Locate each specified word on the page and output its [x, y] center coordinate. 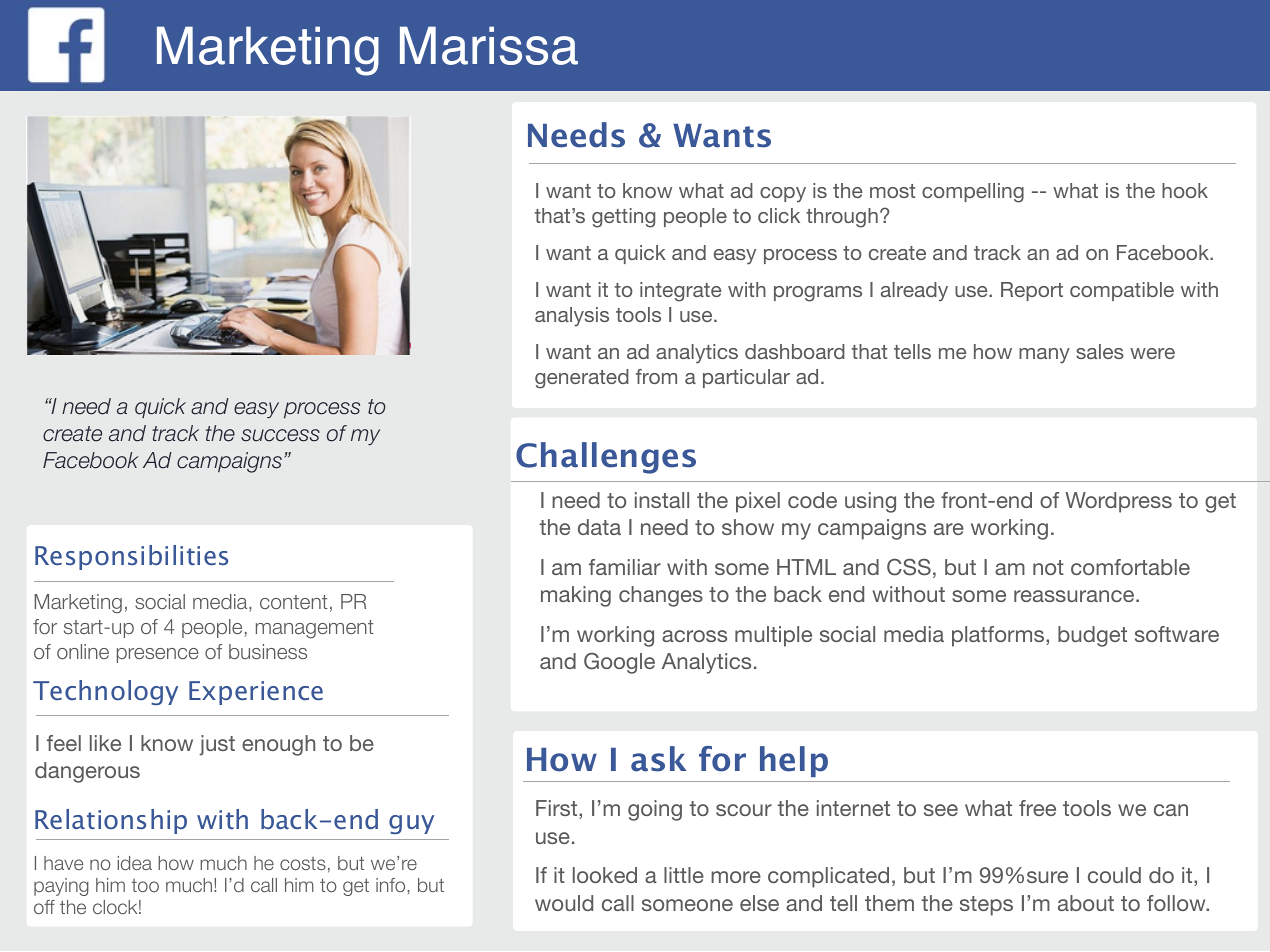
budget [1092, 636]
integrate [681, 292]
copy [783, 195]
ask [659, 759]
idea [135, 863]
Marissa [489, 45]
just [217, 745]
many [1044, 356]
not [1048, 567]
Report [1032, 291]
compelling [973, 193]
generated [582, 379]
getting [623, 218]
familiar [625, 567]
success [280, 435]
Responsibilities [131, 557]
